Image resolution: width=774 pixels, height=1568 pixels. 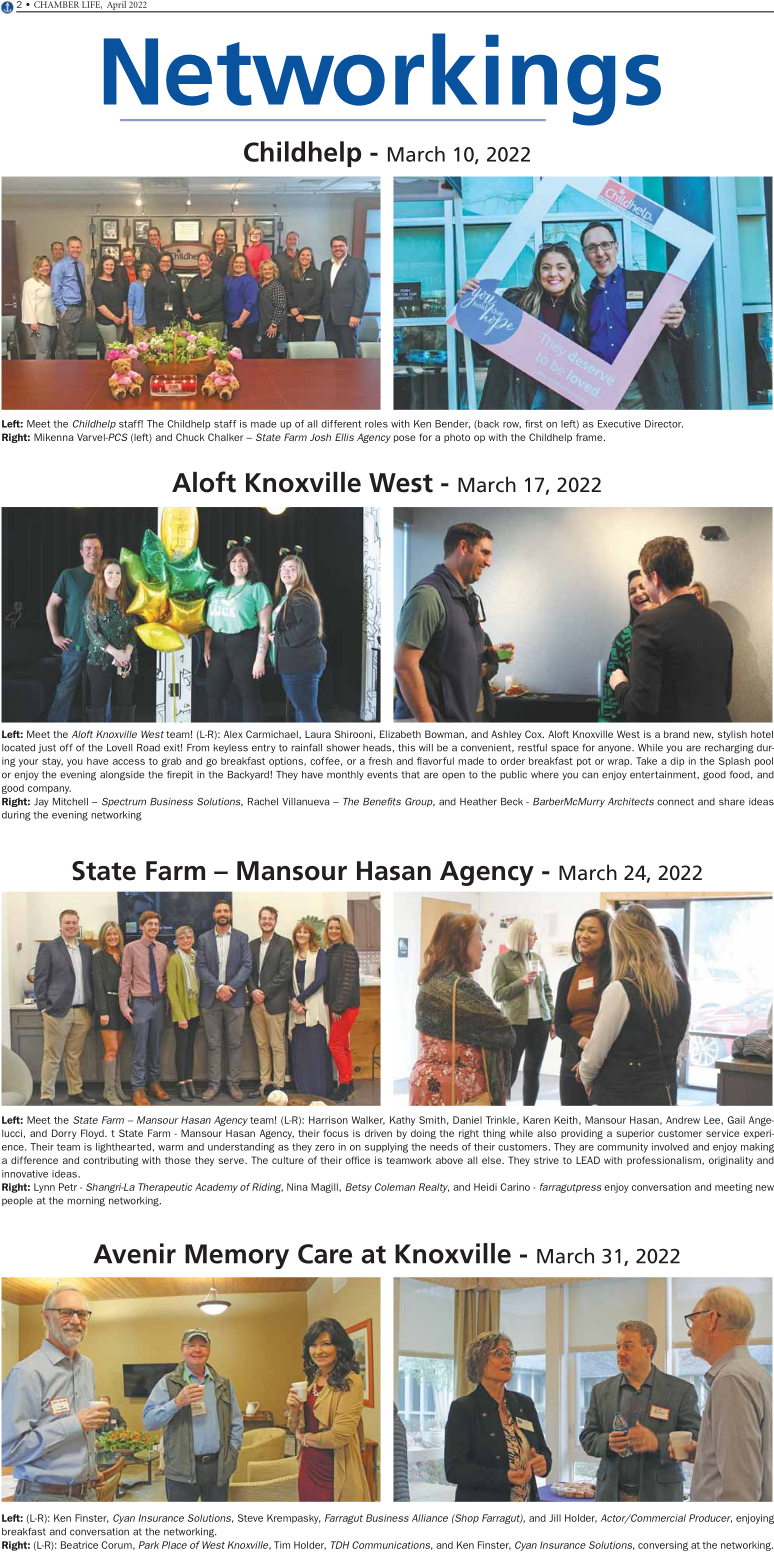 I want to click on contributing, so click(x=111, y=1161).
